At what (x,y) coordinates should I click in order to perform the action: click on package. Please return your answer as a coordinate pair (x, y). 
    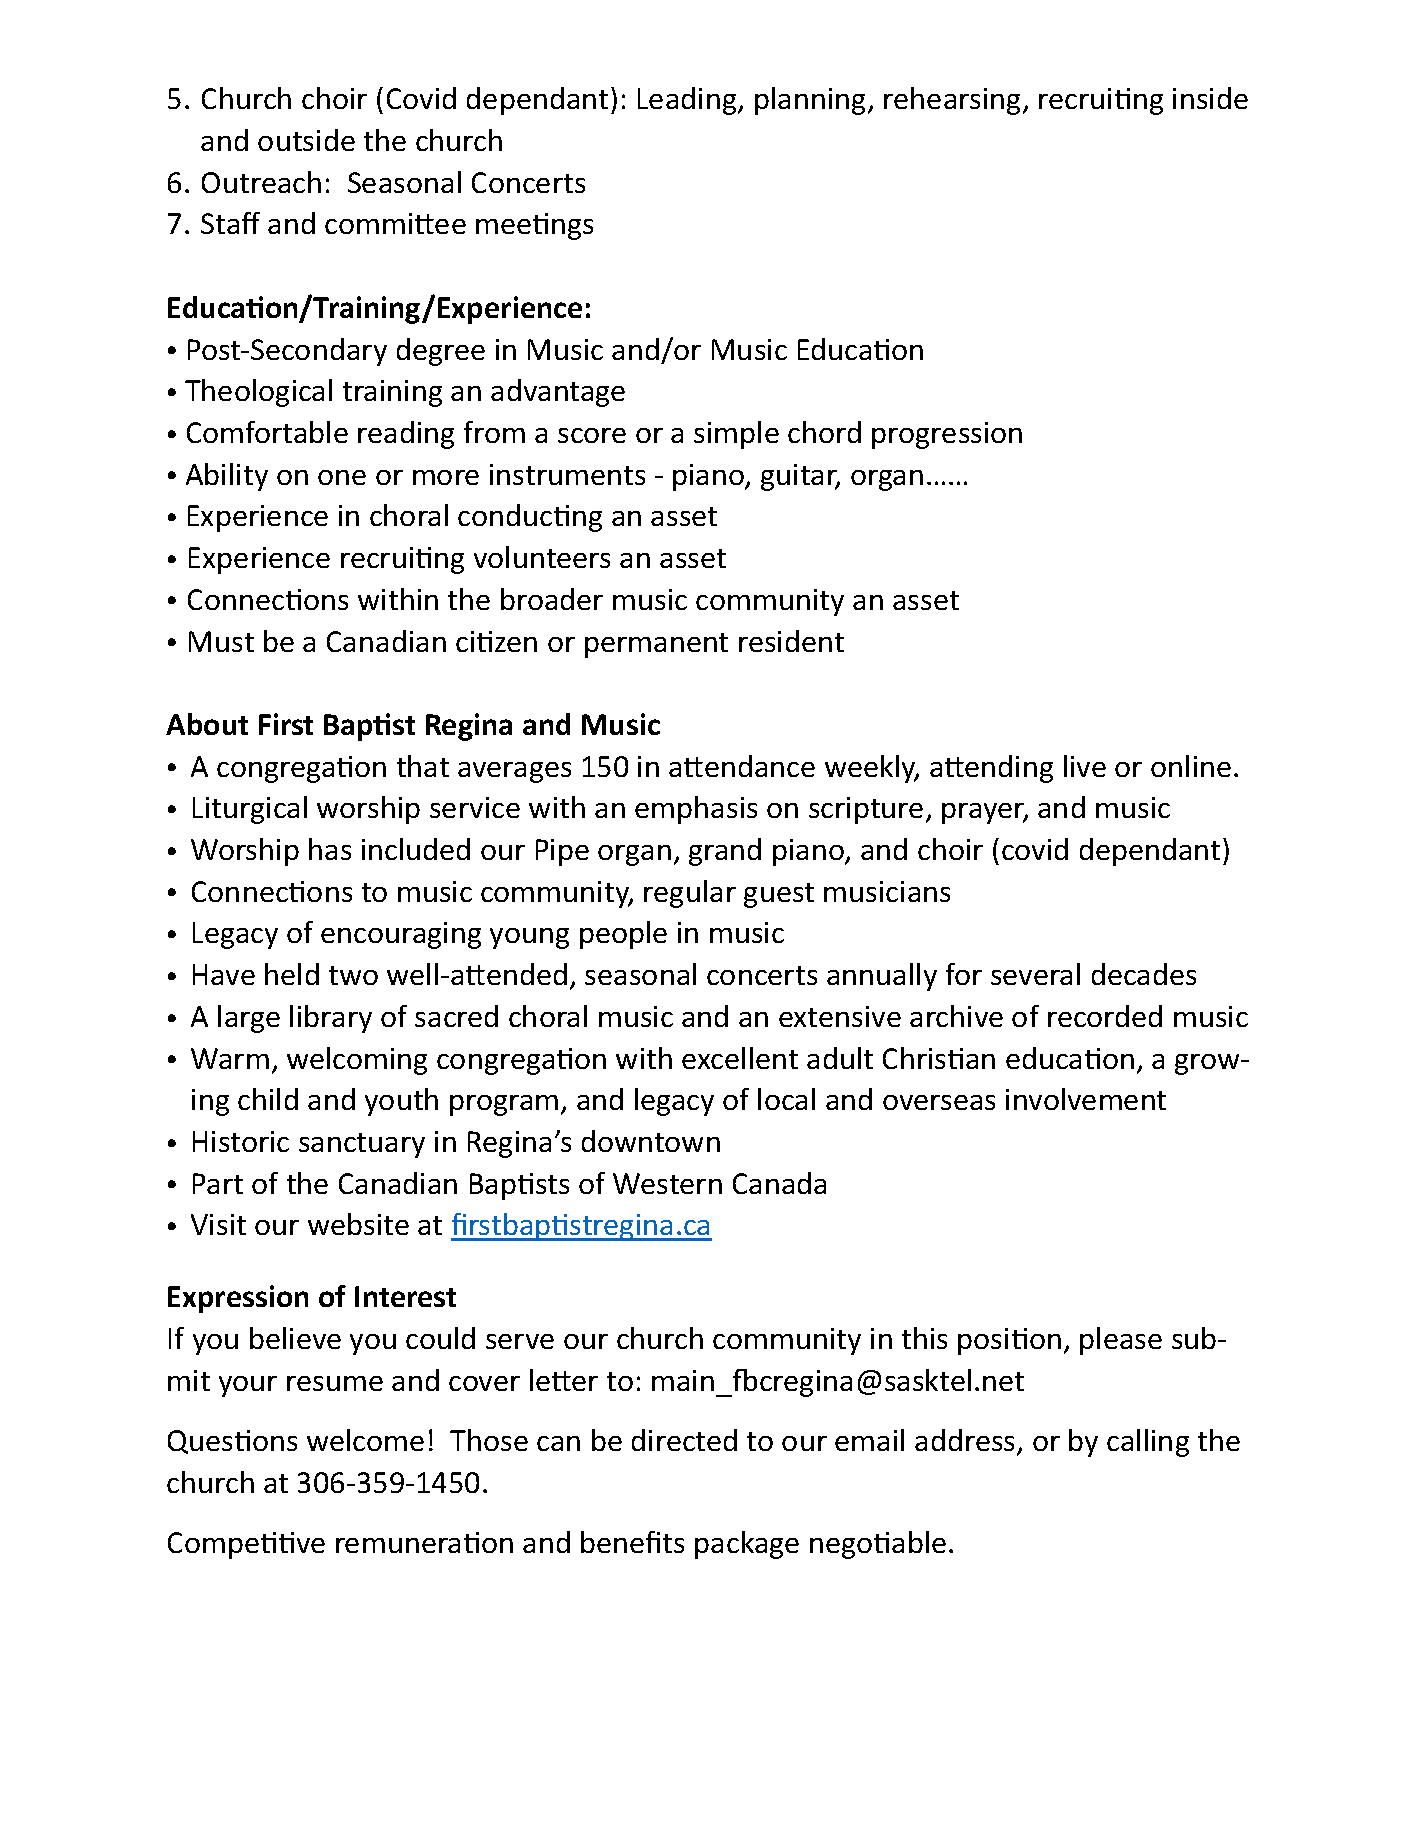
    Looking at the image, I should click on (747, 1545).
